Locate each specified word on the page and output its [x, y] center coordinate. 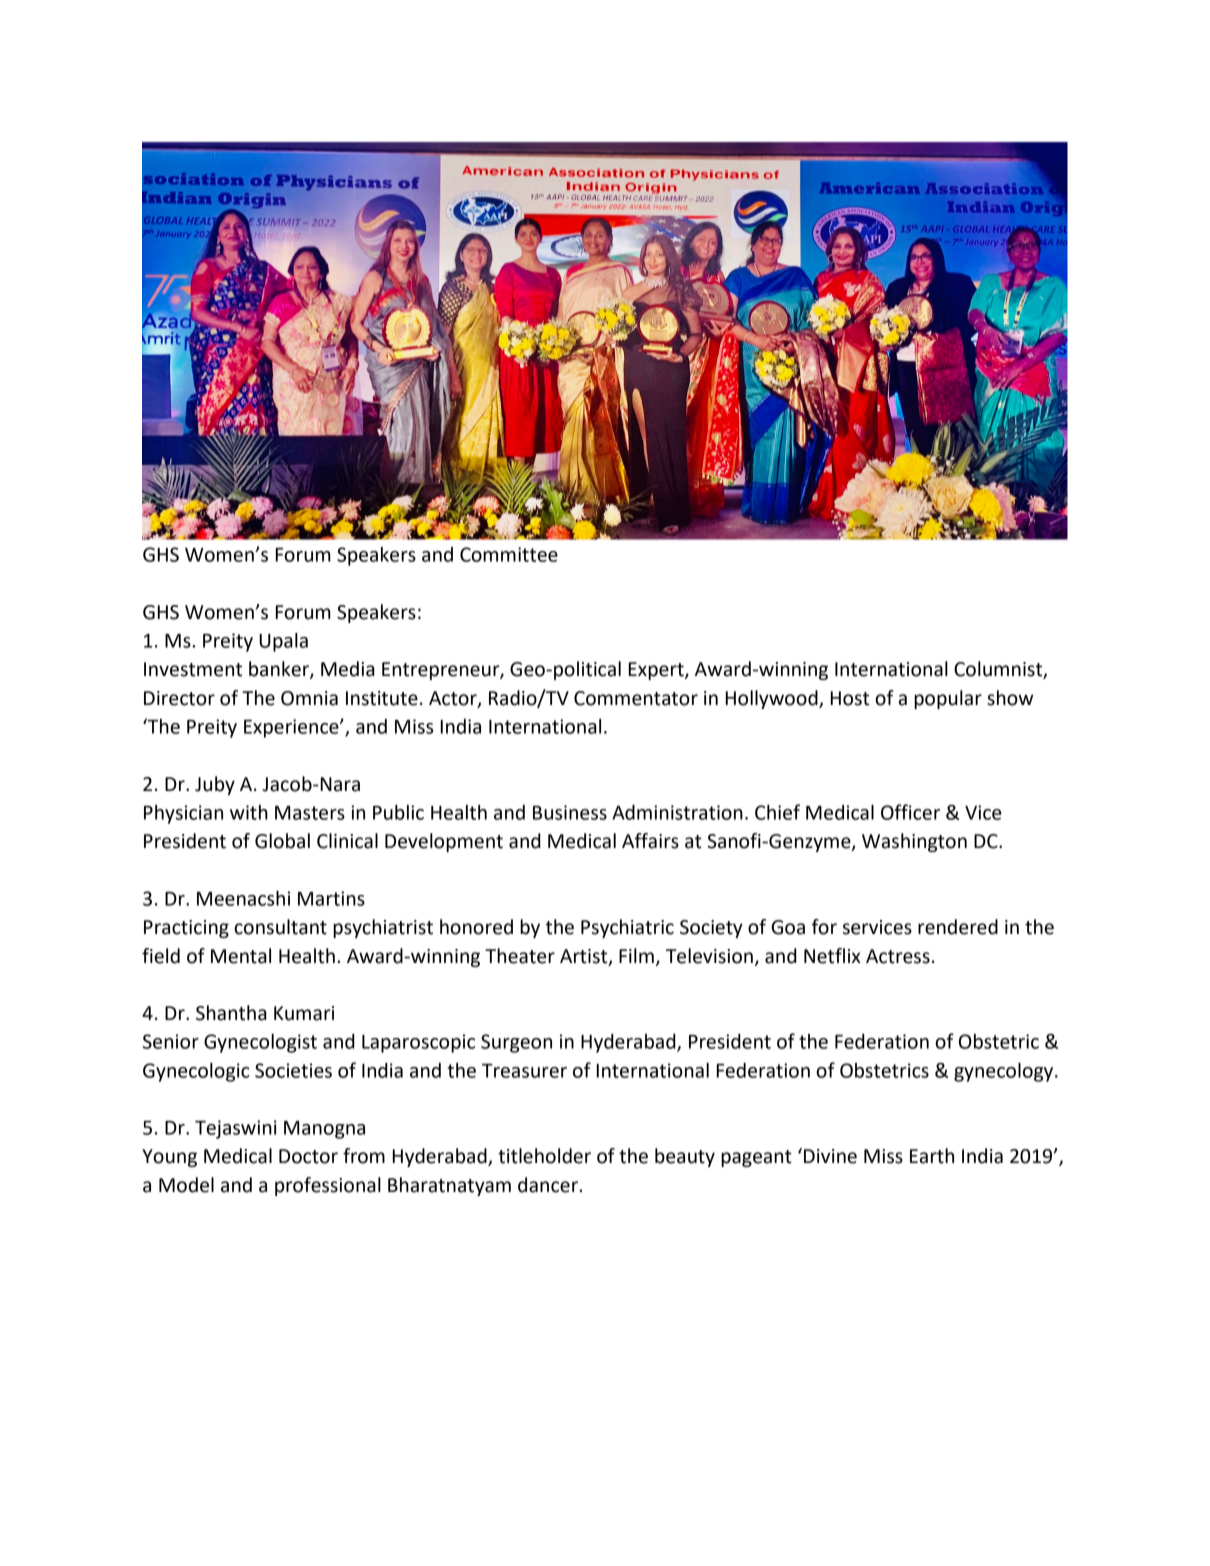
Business [570, 812]
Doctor [308, 1156]
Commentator [636, 698]
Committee [509, 554]
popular [948, 699]
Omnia [309, 698]
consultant [280, 927]
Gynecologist [260, 1043]
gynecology [1005, 1072]
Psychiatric [627, 928]
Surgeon [516, 1043]
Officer [910, 812]
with [249, 812]
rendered [958, 927]
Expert [657, 671]
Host [850, 698]
